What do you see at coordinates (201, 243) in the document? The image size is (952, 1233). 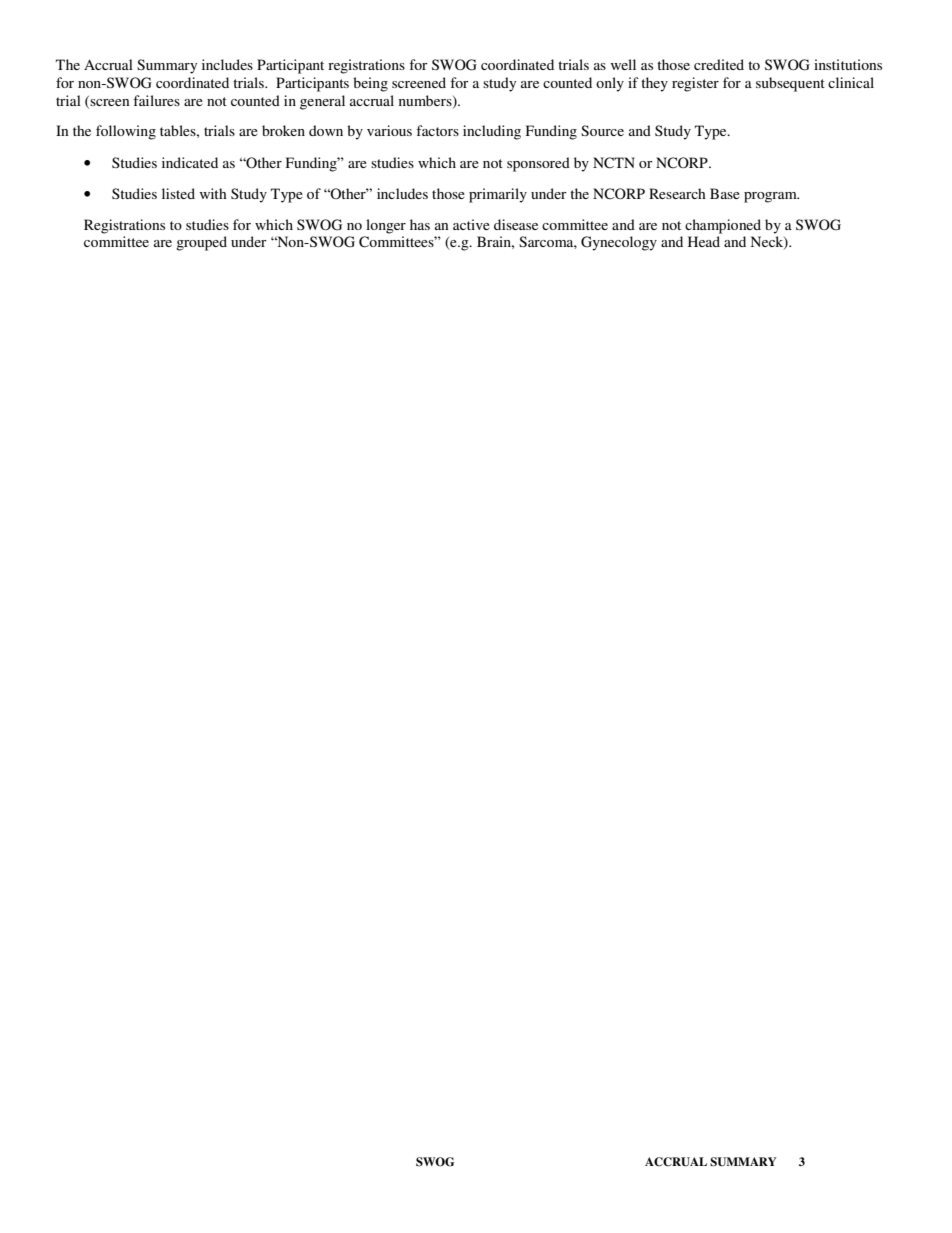 I see `grouped` at bounding box center [201, 243].
